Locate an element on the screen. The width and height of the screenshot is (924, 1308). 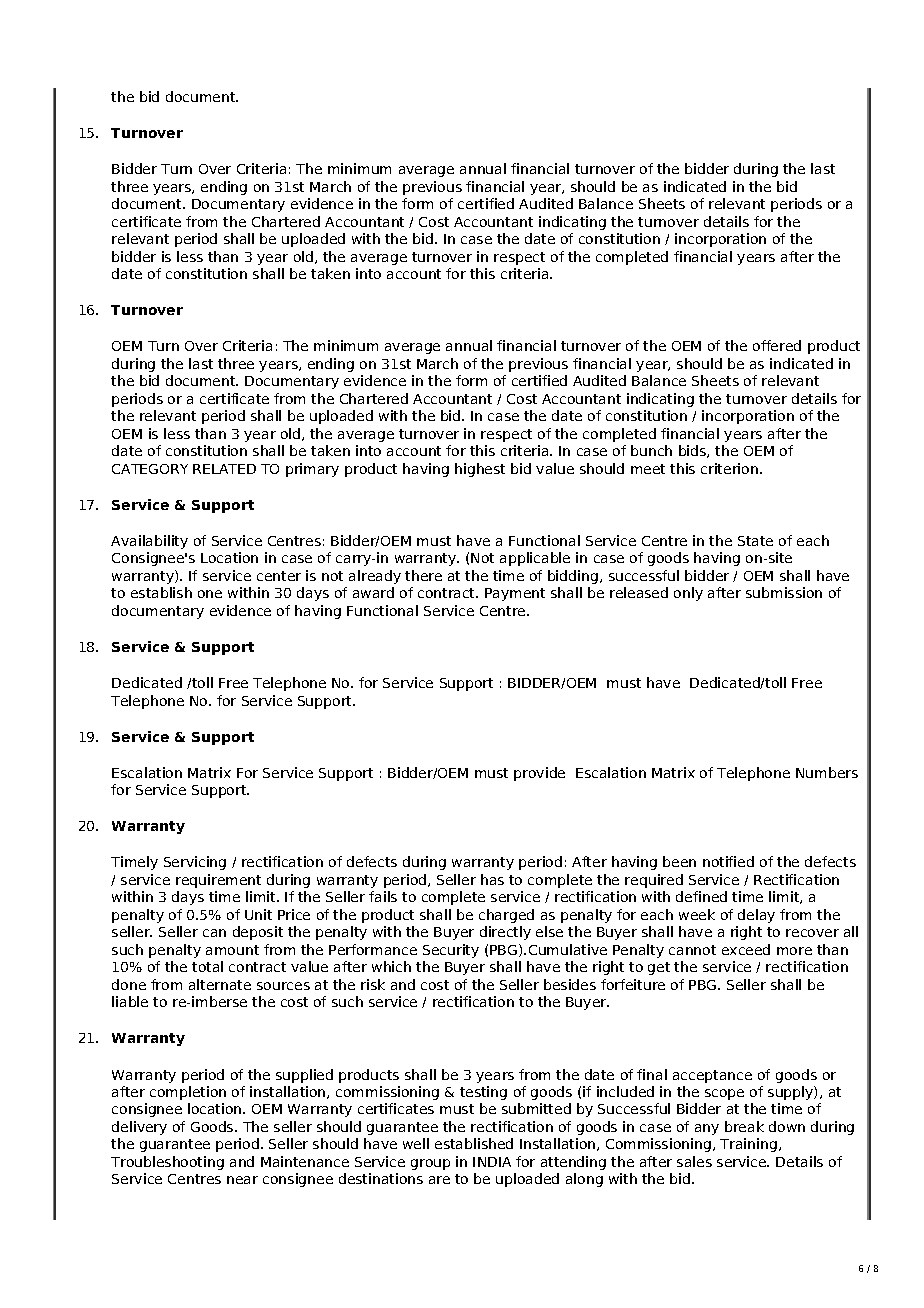
center is located at coordinates (279, 576).
